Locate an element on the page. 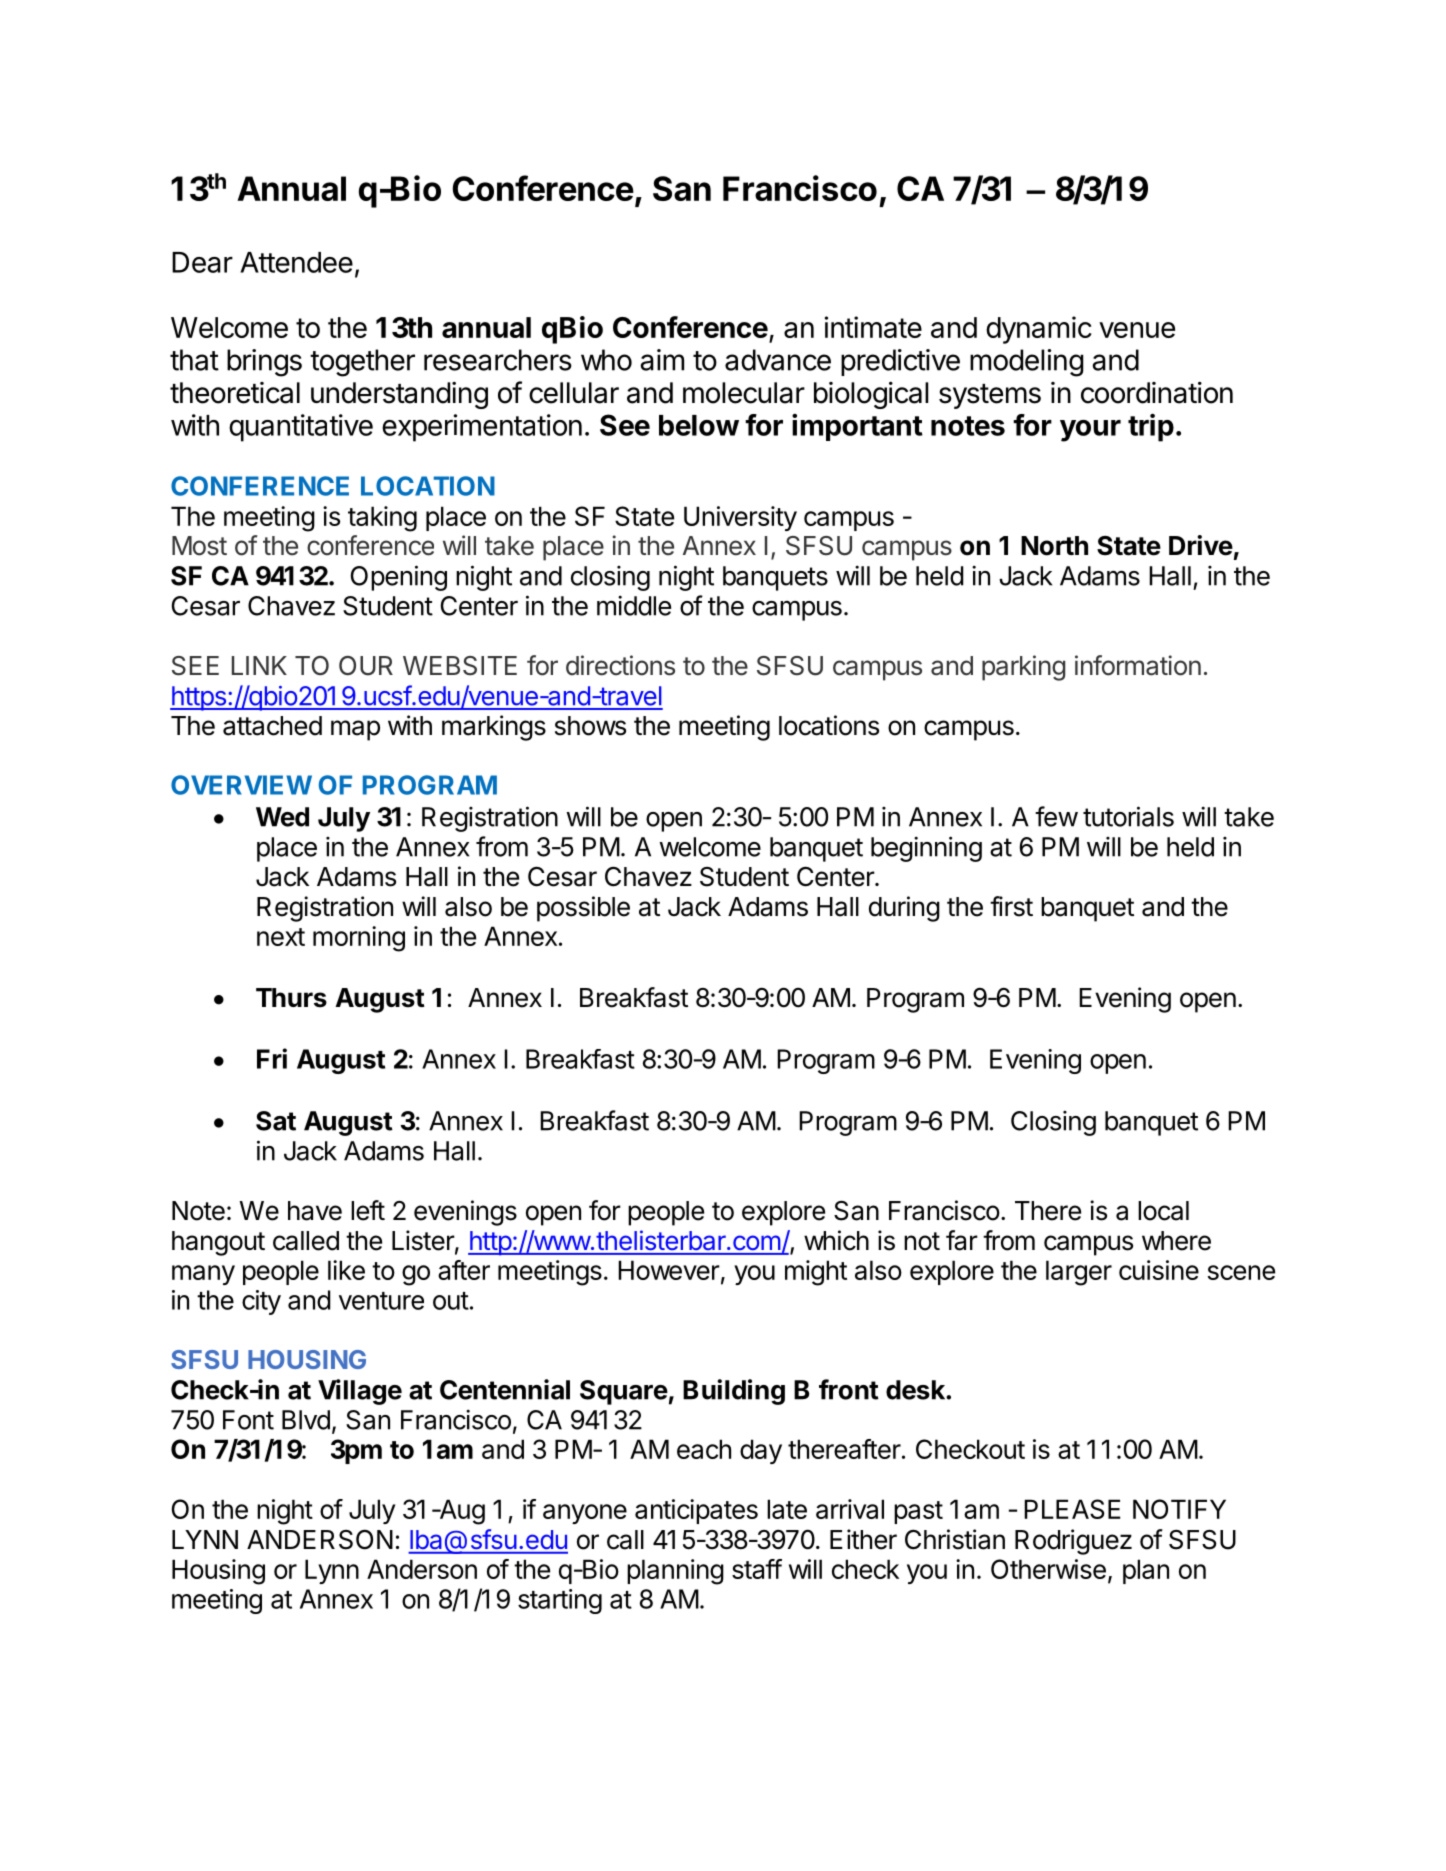 This page has width=1446, height=1871. dynamic is located at coordinates (1039, 330).
